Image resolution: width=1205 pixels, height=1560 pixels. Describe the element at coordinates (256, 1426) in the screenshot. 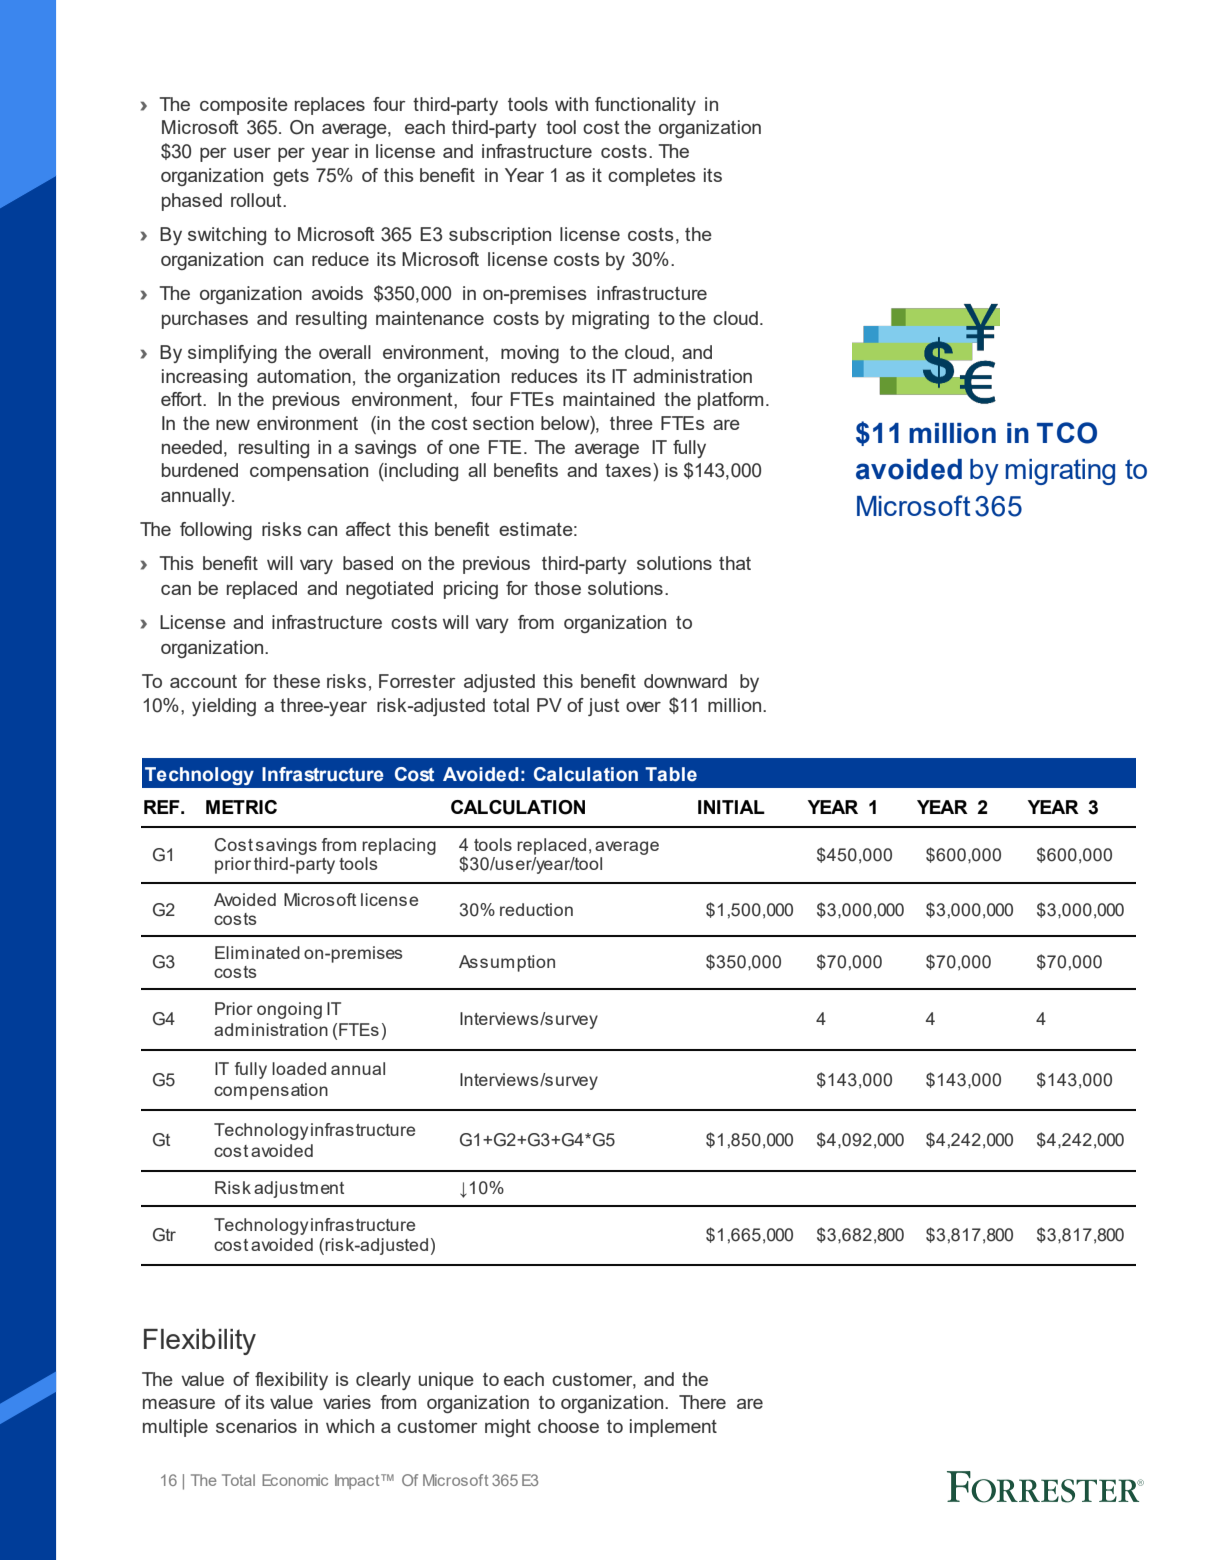

I see `scenarios` at that location.
